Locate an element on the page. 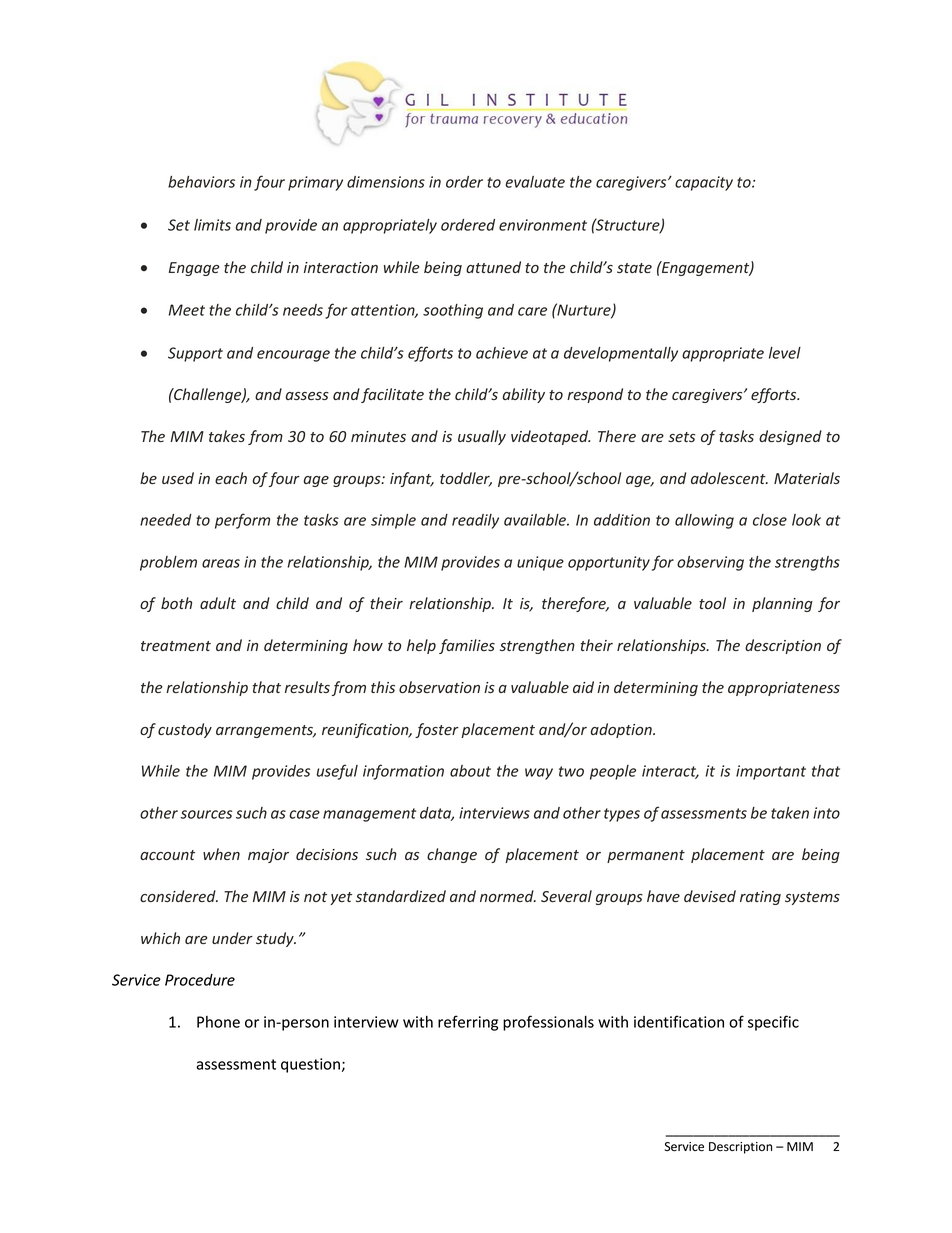 This image has height=1233, width=952. about is located at coordinates (470, 771).
